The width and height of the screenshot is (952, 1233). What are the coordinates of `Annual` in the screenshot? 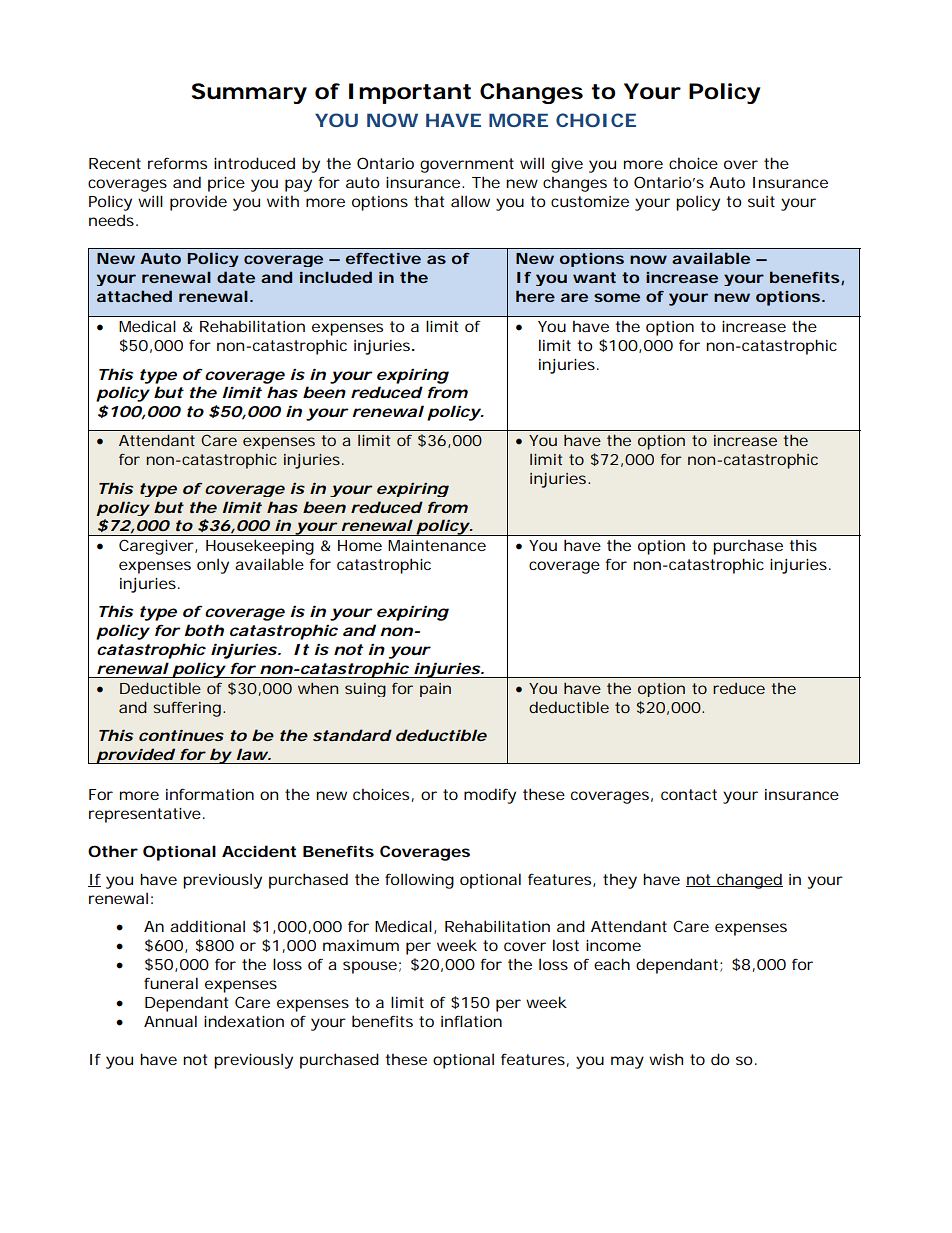 It's located at (170, 1021).
